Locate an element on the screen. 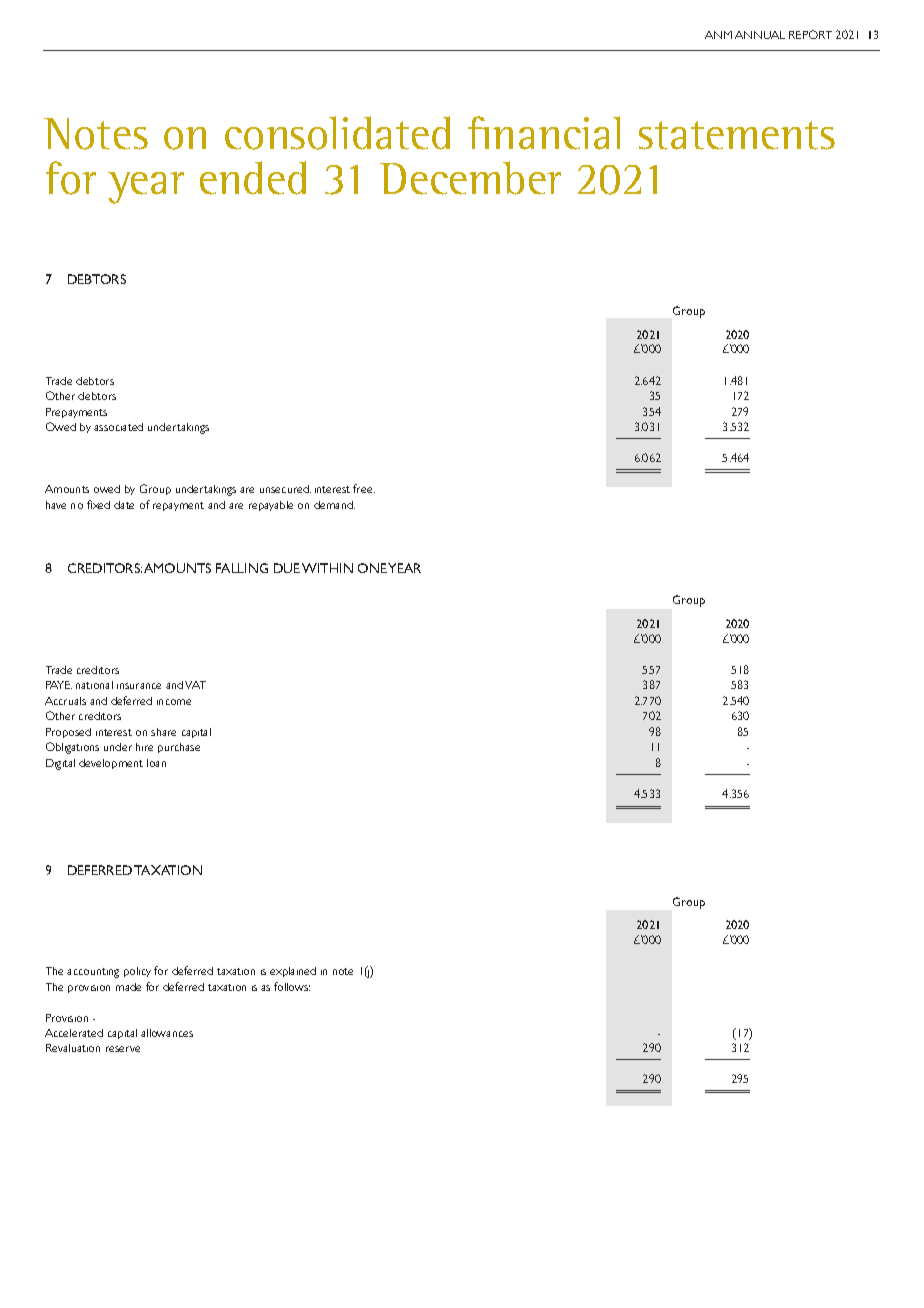 This screenshot has width=924, height=1308. loan is located at coordinates (156, 763).
